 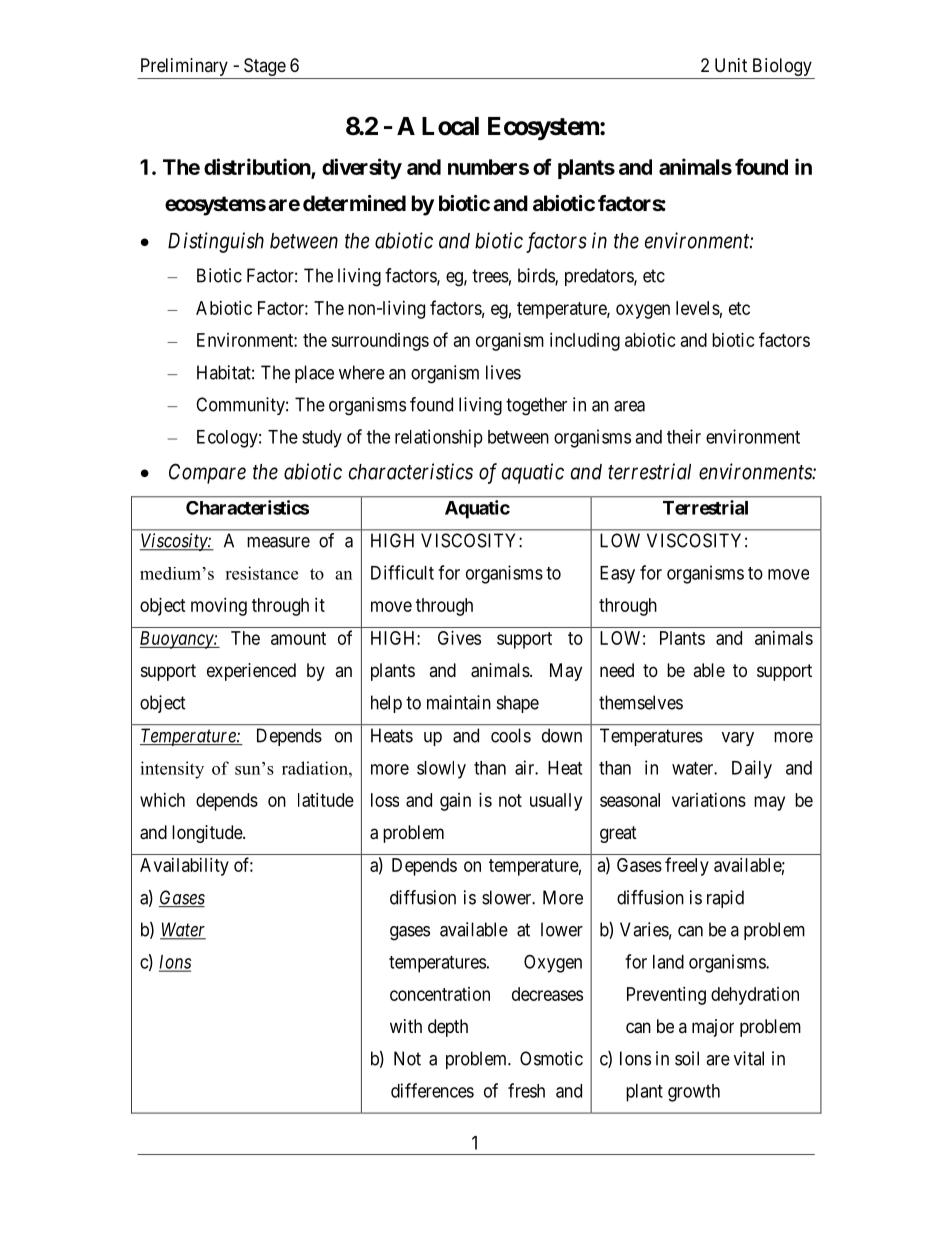 I want to click on intensity, so click(x=172, y=770).
